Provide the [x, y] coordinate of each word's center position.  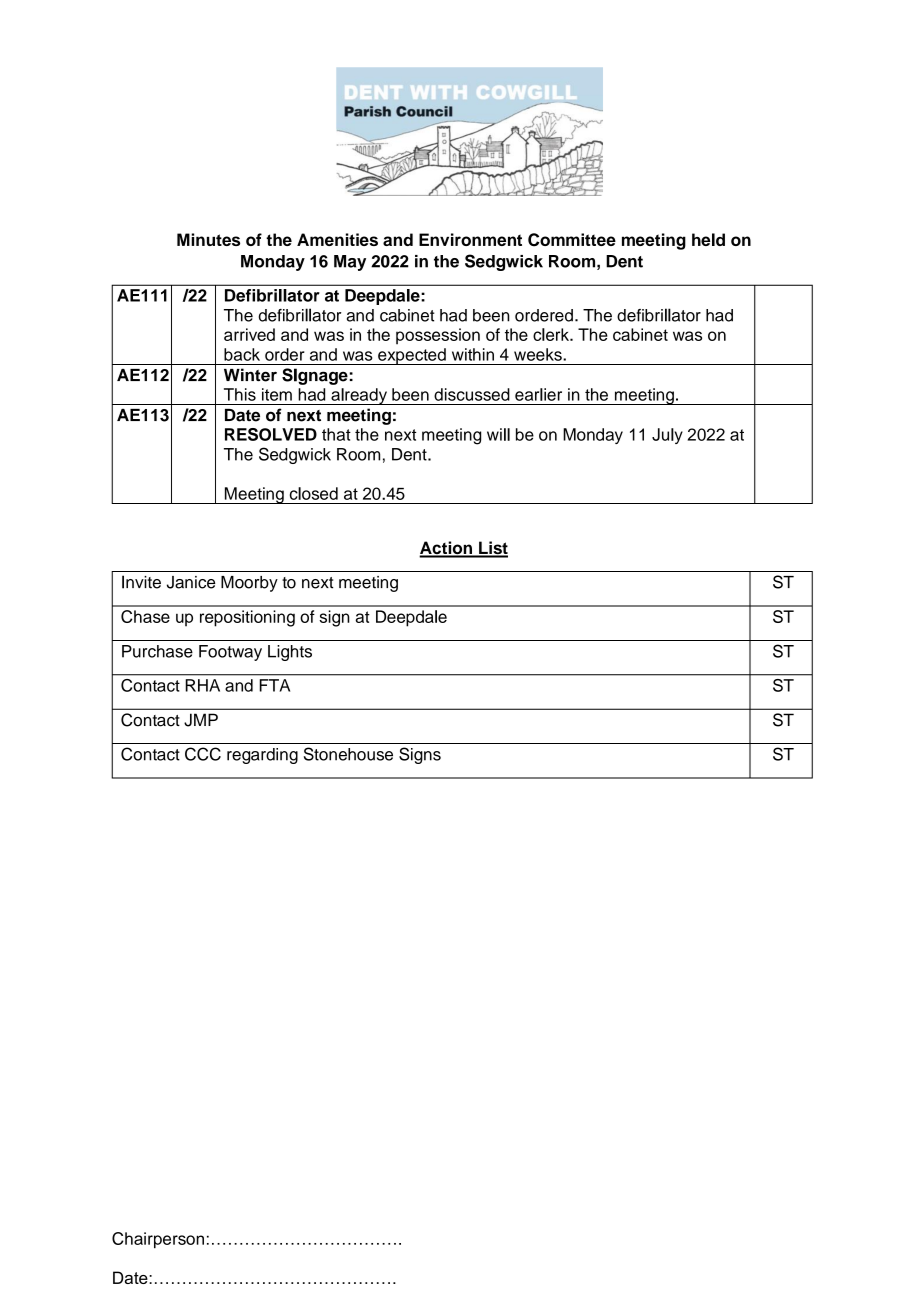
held [708, 239]
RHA [202, 685]
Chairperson [158, 1240]
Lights [290, 653]
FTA [274, 685]
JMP [201, 720]
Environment [470, 239]
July [667, 436]
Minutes [208, 239]
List [492, 549]
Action [446, 549]
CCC [203, 754]
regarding [262, 756]
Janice [191, 582]
